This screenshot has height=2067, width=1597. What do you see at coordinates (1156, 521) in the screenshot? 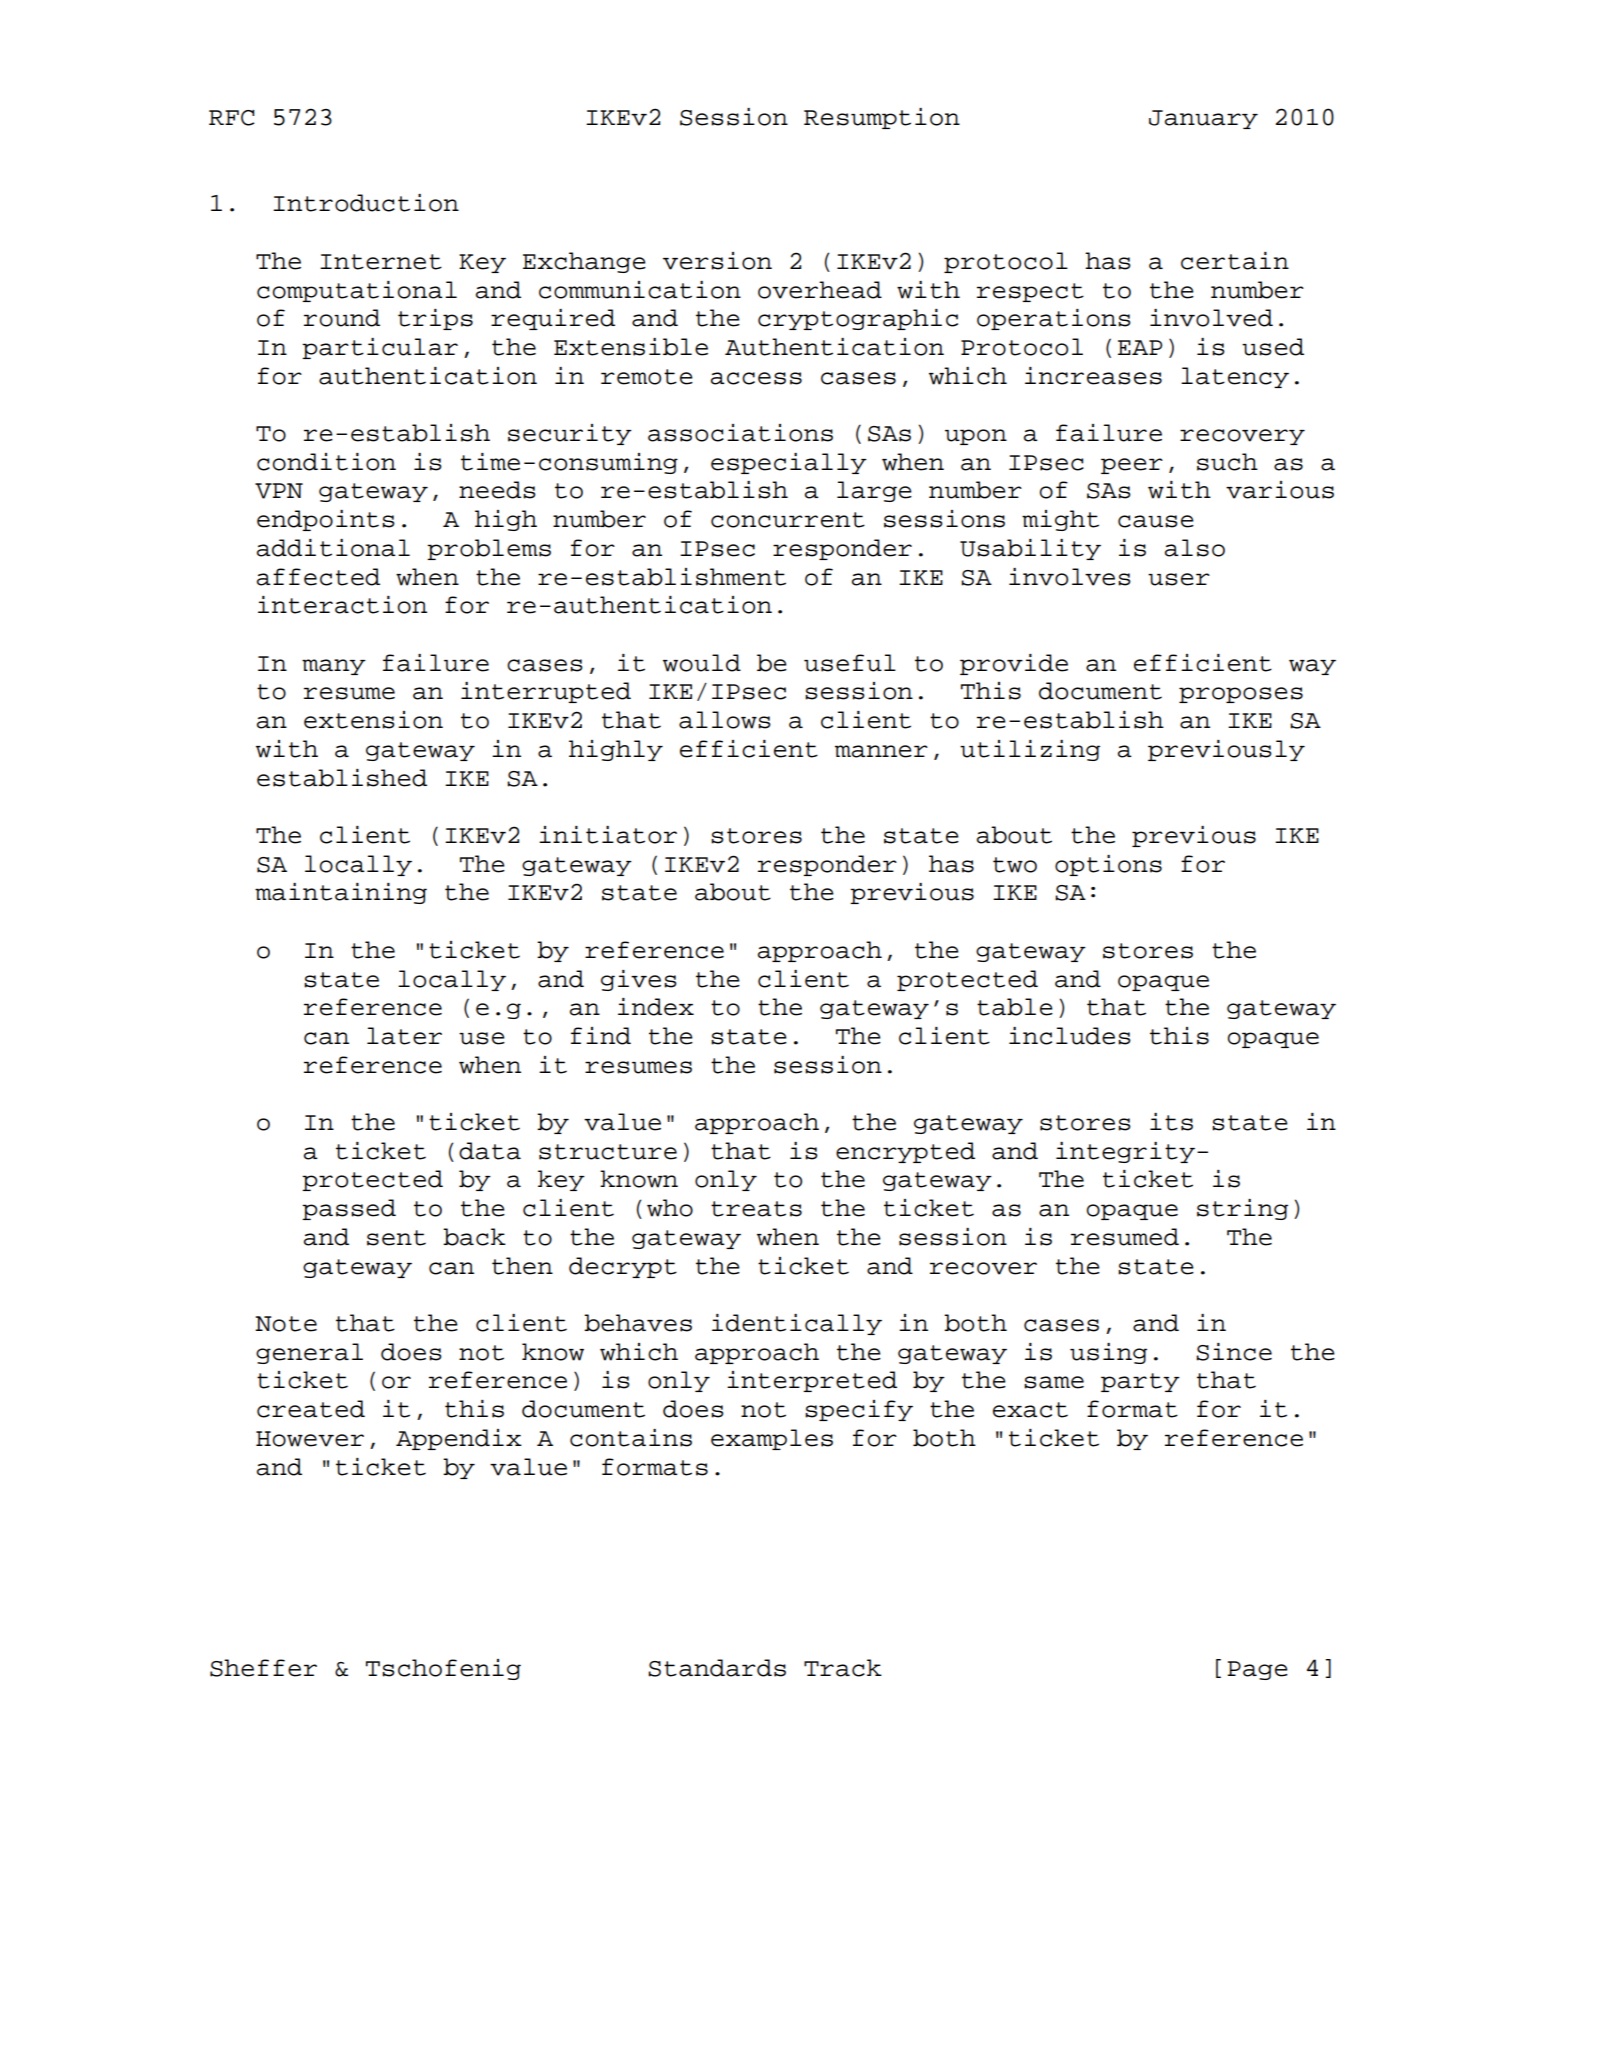
I see `cause` at bounding box center [1156, 521].
